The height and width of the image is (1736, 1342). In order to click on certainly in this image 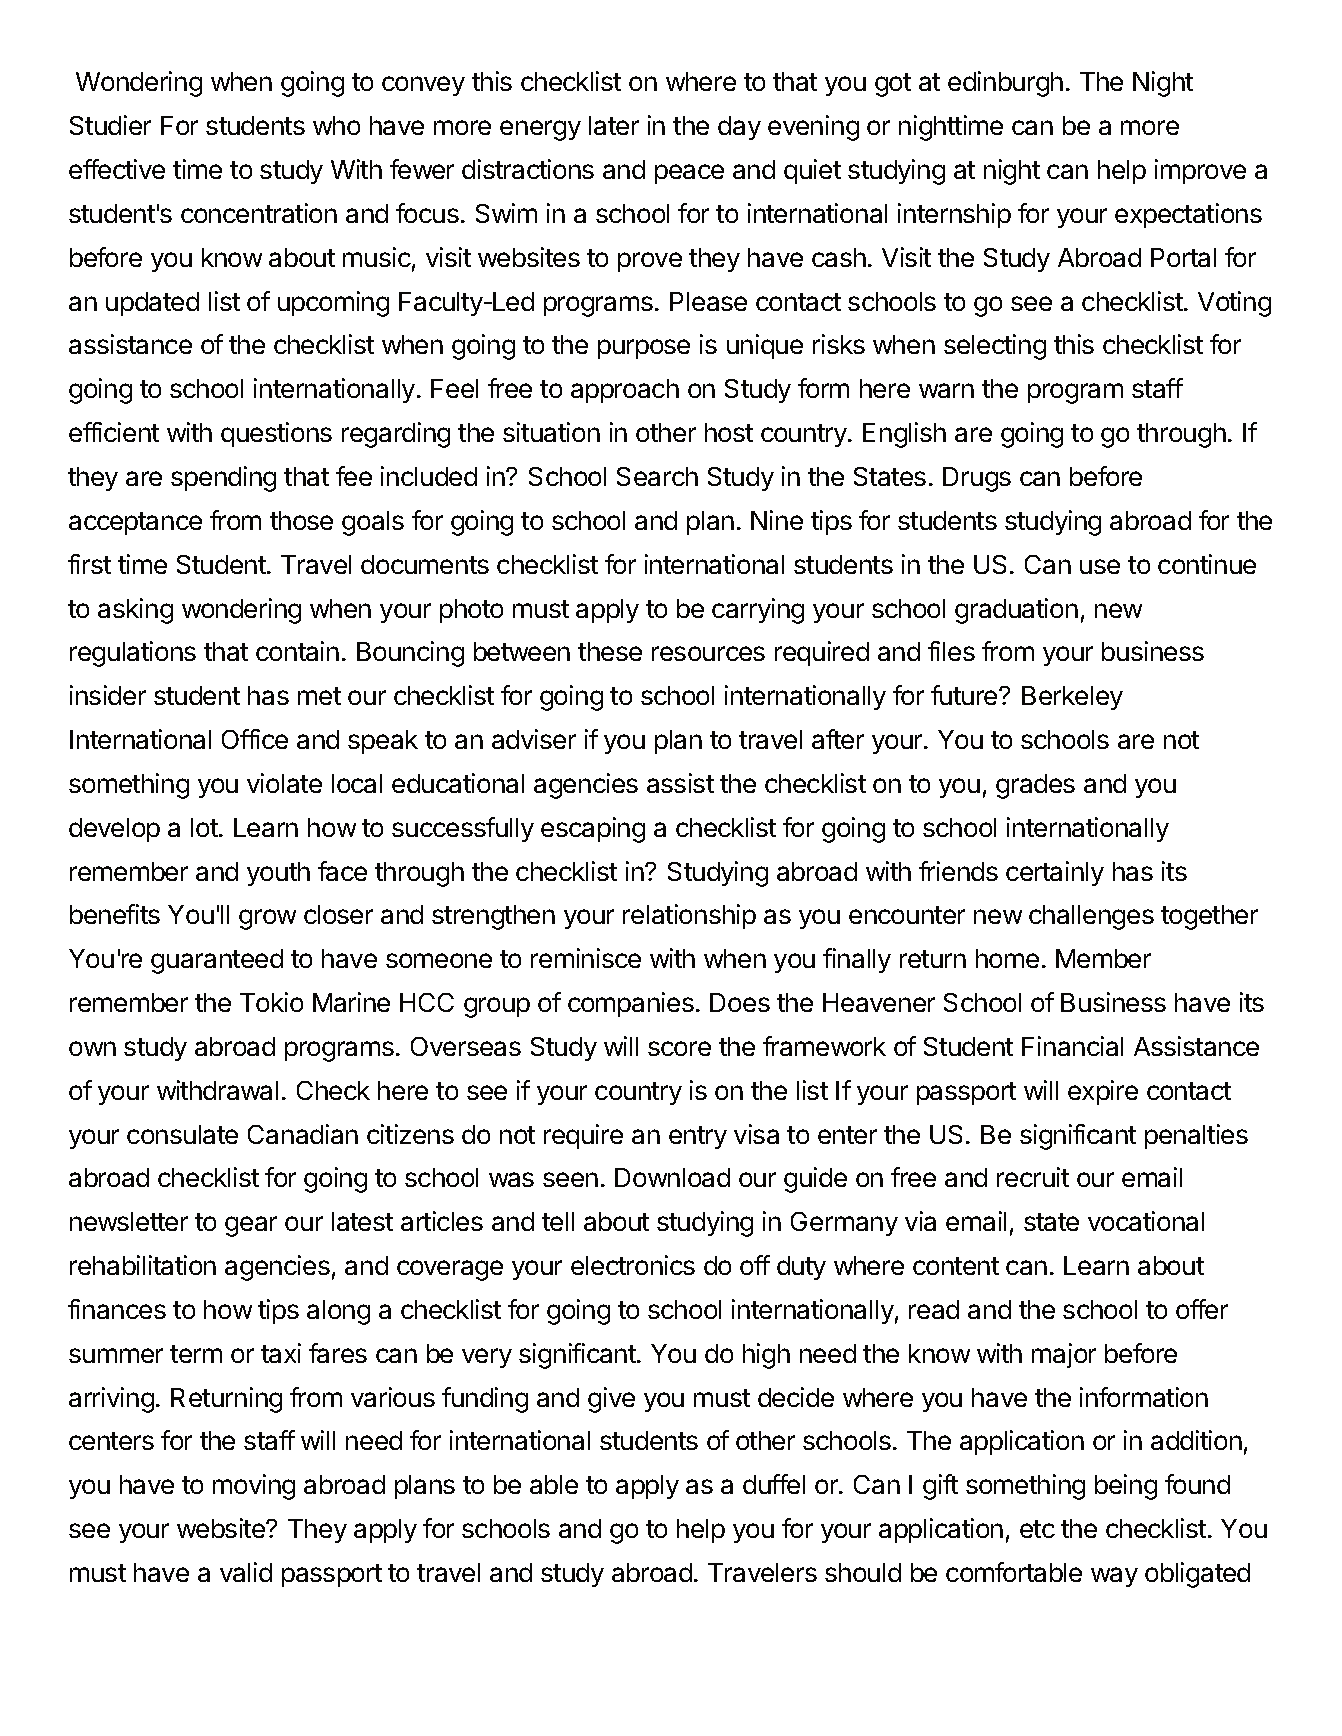, I will do `click(1055, 873)`.
